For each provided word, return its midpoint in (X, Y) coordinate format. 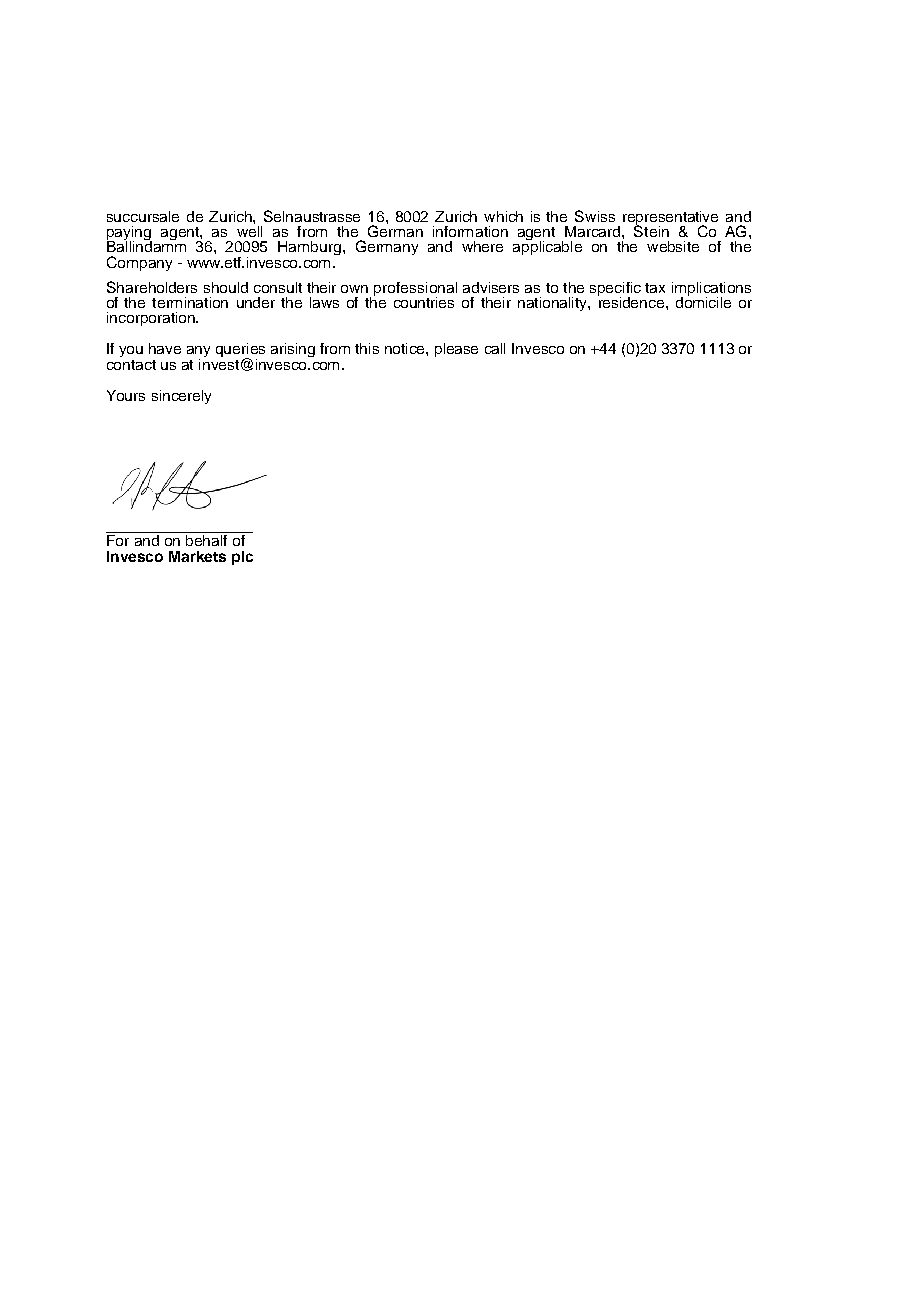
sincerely (181, 397)
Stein (651, 230)
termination (190, 302)
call (495, 348)
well (249, 230)
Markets (197, 556)
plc (242, 558)
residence (631, 301)
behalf (206, 539)
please (456, 350)
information (470, 231)
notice (406, 348)
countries (424, 302)
